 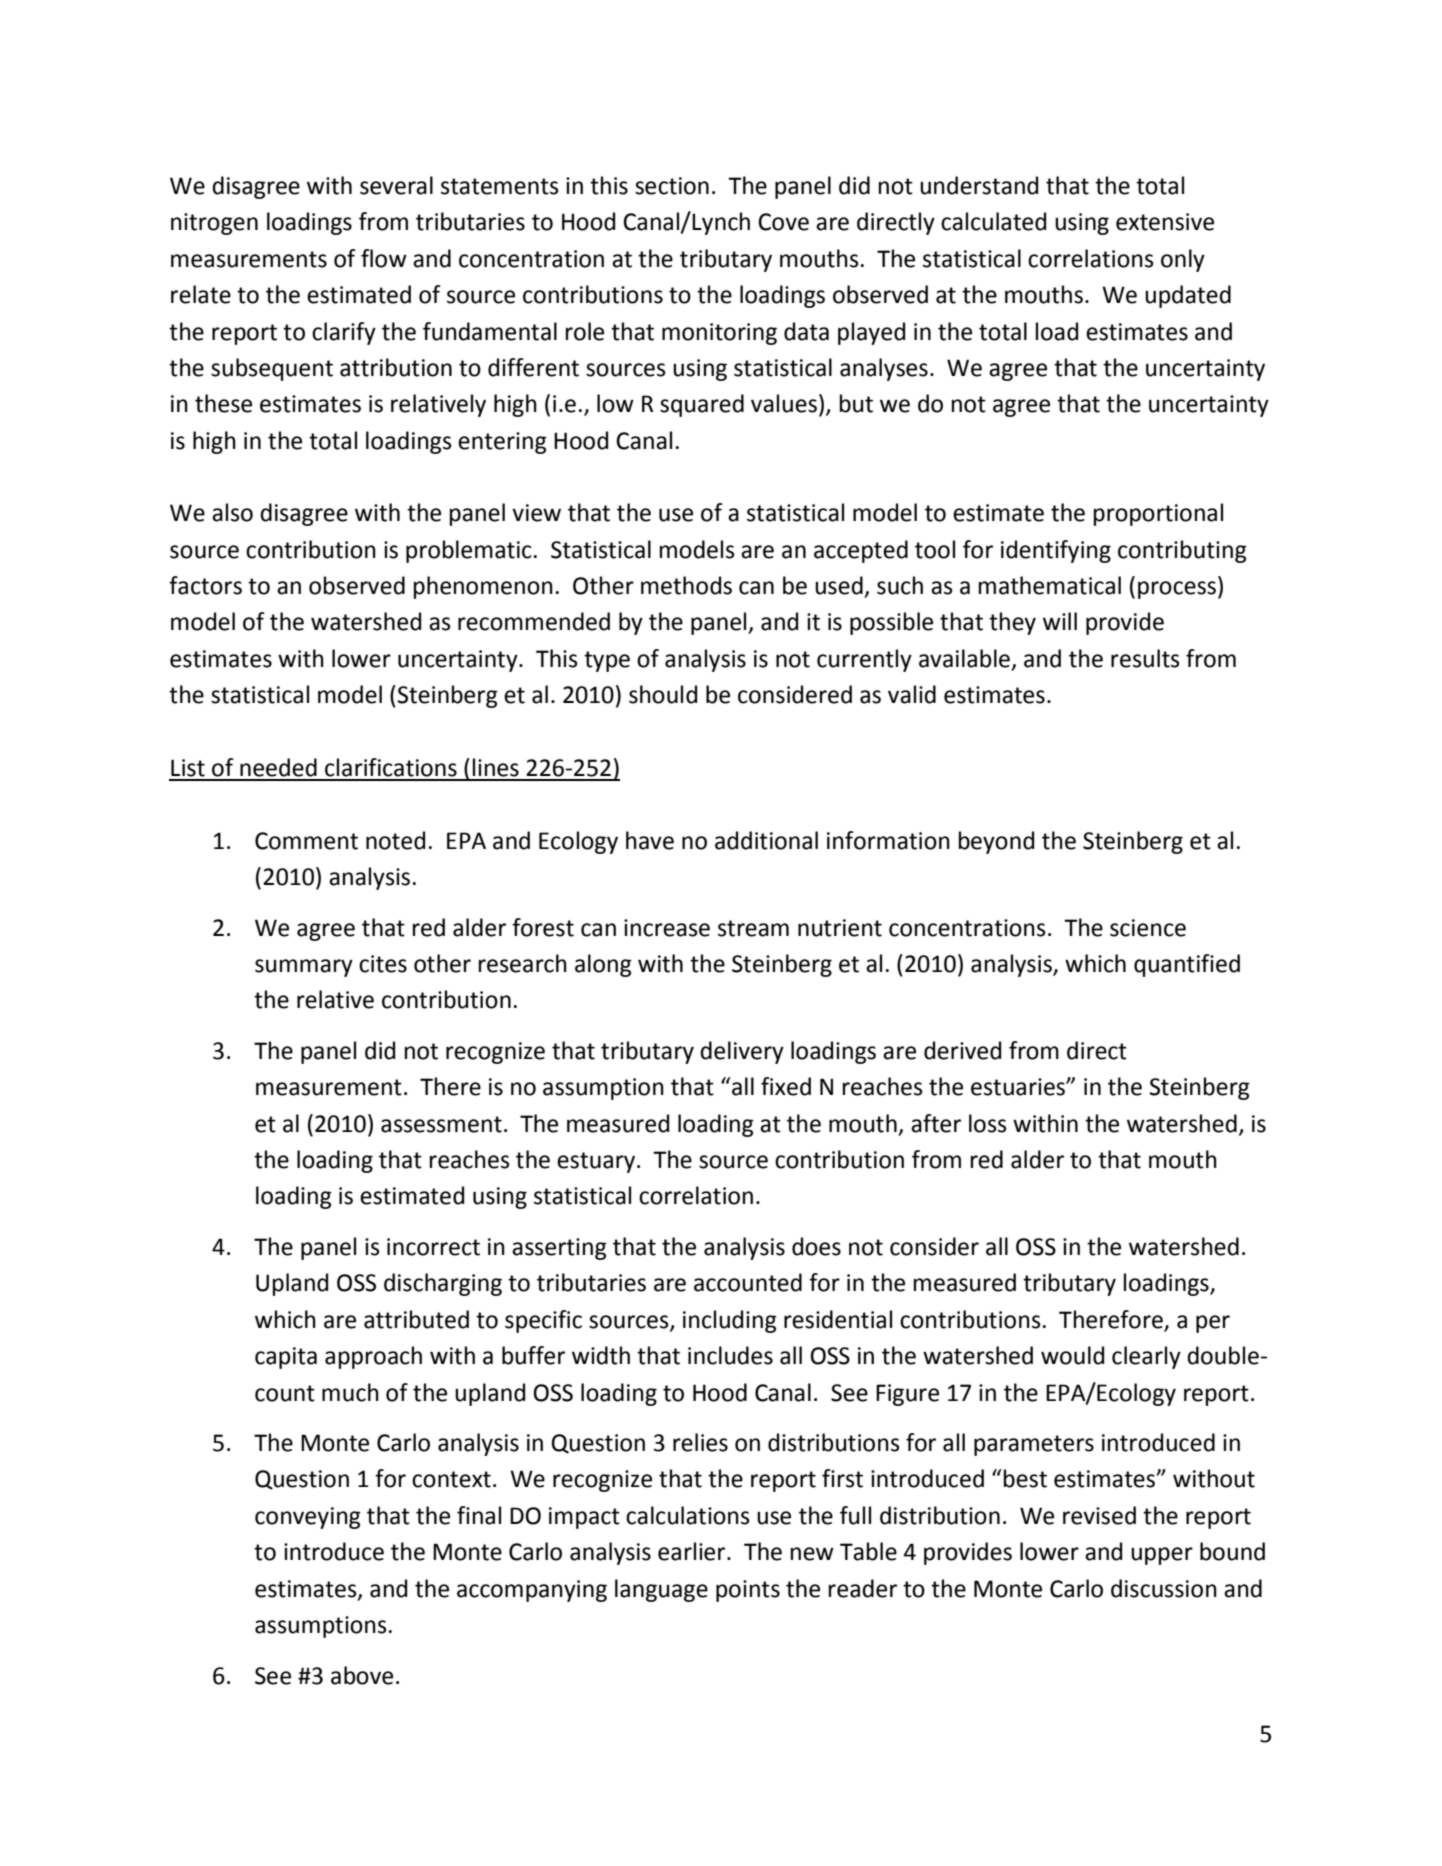 I want to click on factors, so click(x=205, y=585).
